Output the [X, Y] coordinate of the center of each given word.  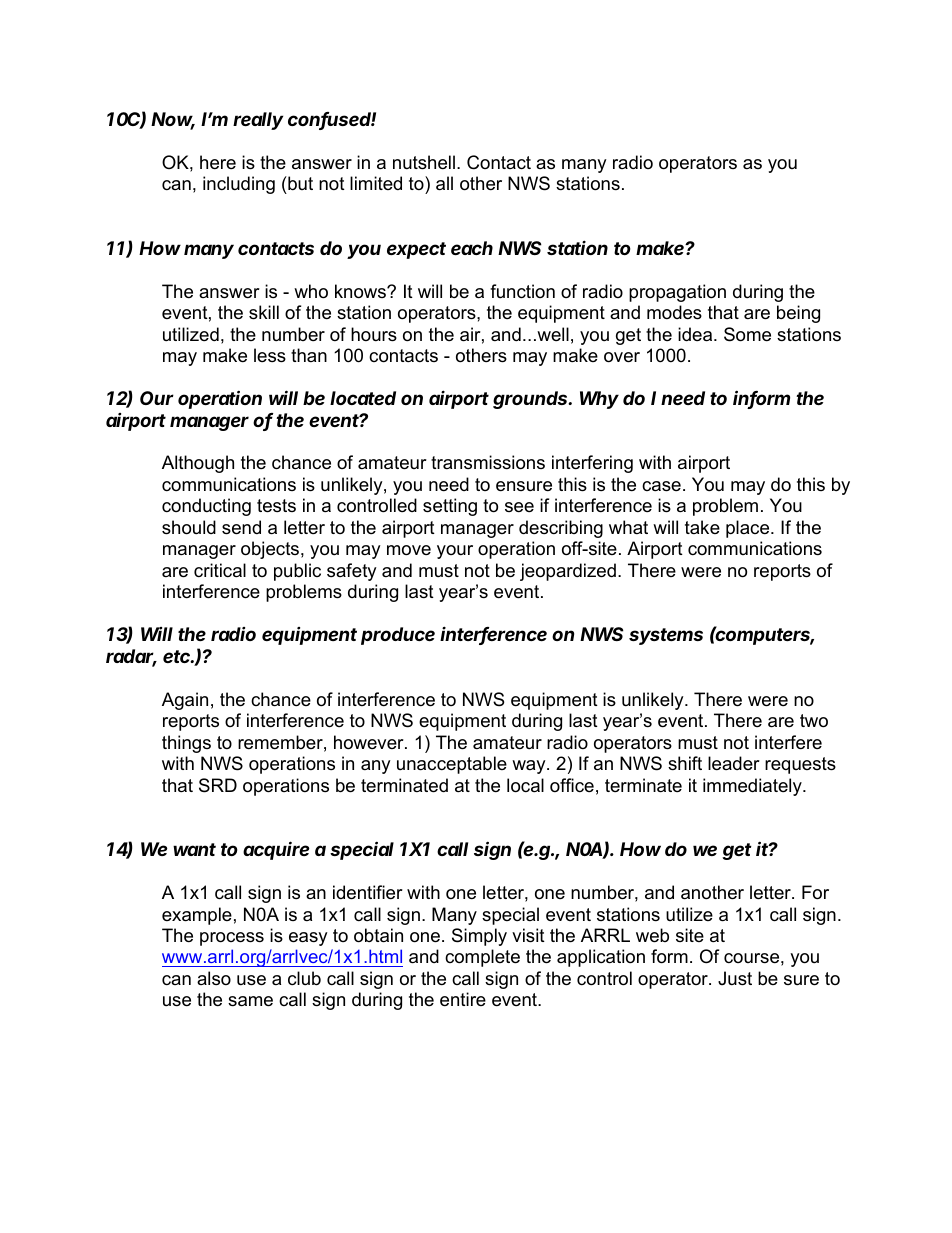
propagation [677, 293]
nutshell [424, 162]
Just [735, 978]
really [258, 121]
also [214, 978]
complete [482, 958]
